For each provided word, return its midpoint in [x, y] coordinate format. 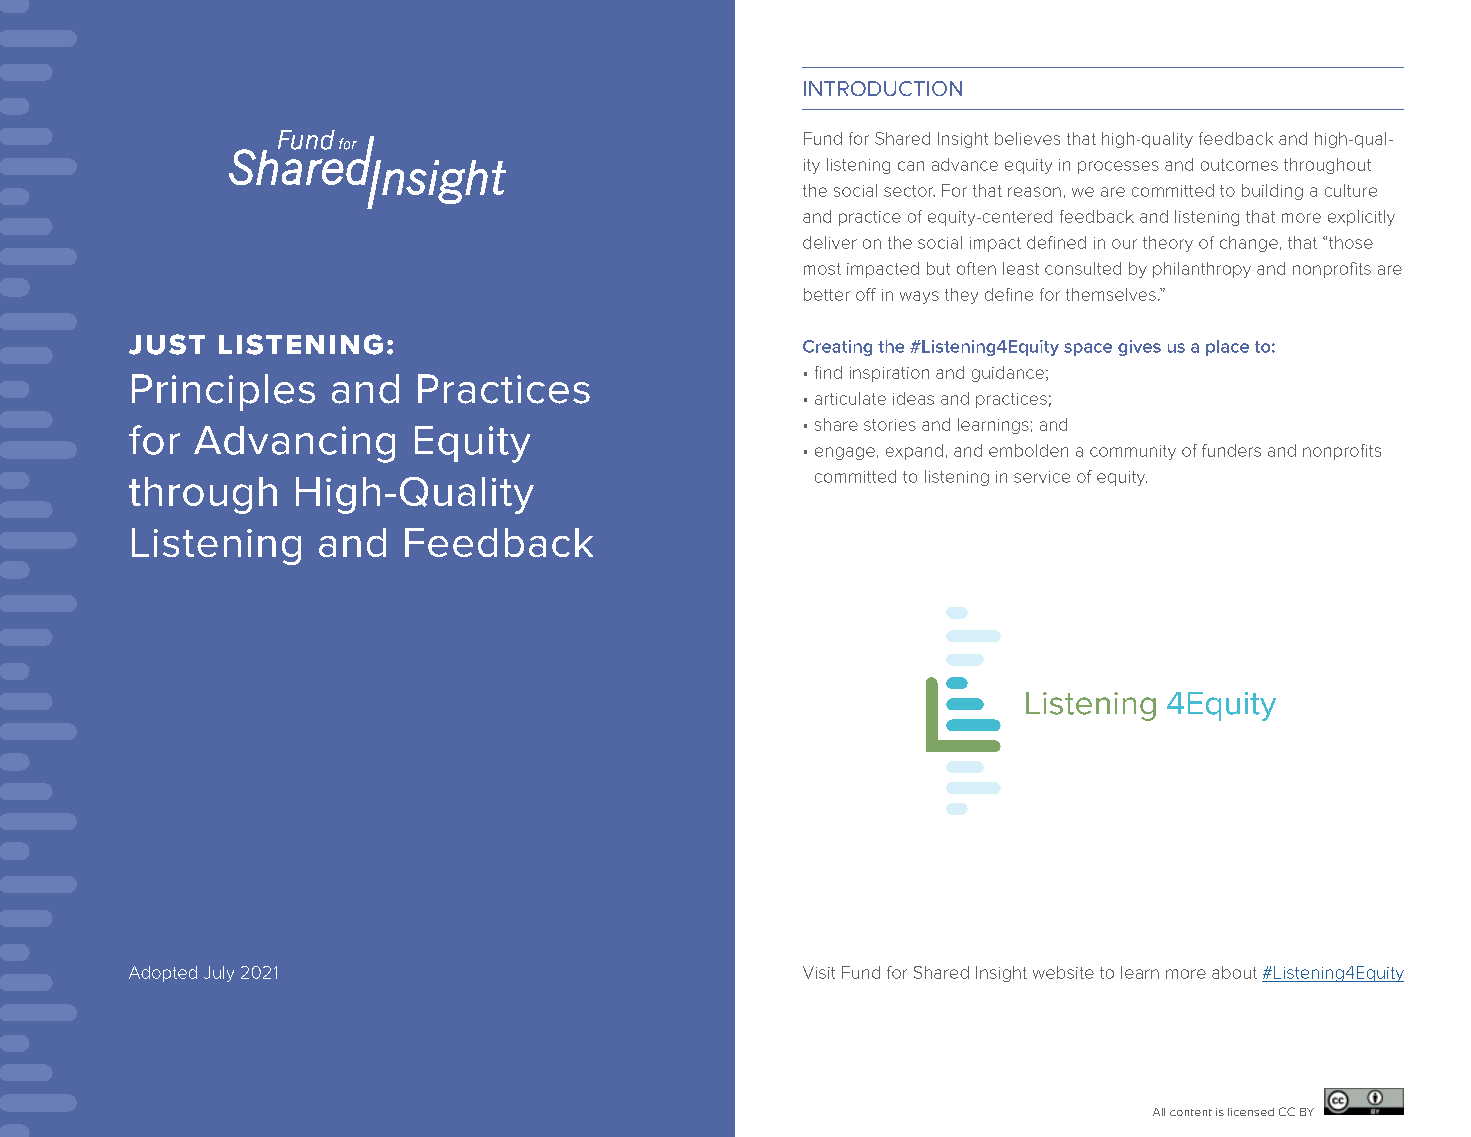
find [828, 372]
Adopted [163, 974]
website [1063, 972]
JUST [167, 344]
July [219, 974]
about [1234, 972]
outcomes [1239, 165]
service [1042, 477]
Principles [223, 392]
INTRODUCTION [883, 88]
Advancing [294, 444]
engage [845, 453]
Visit [819, 972]
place [1227, 348]
